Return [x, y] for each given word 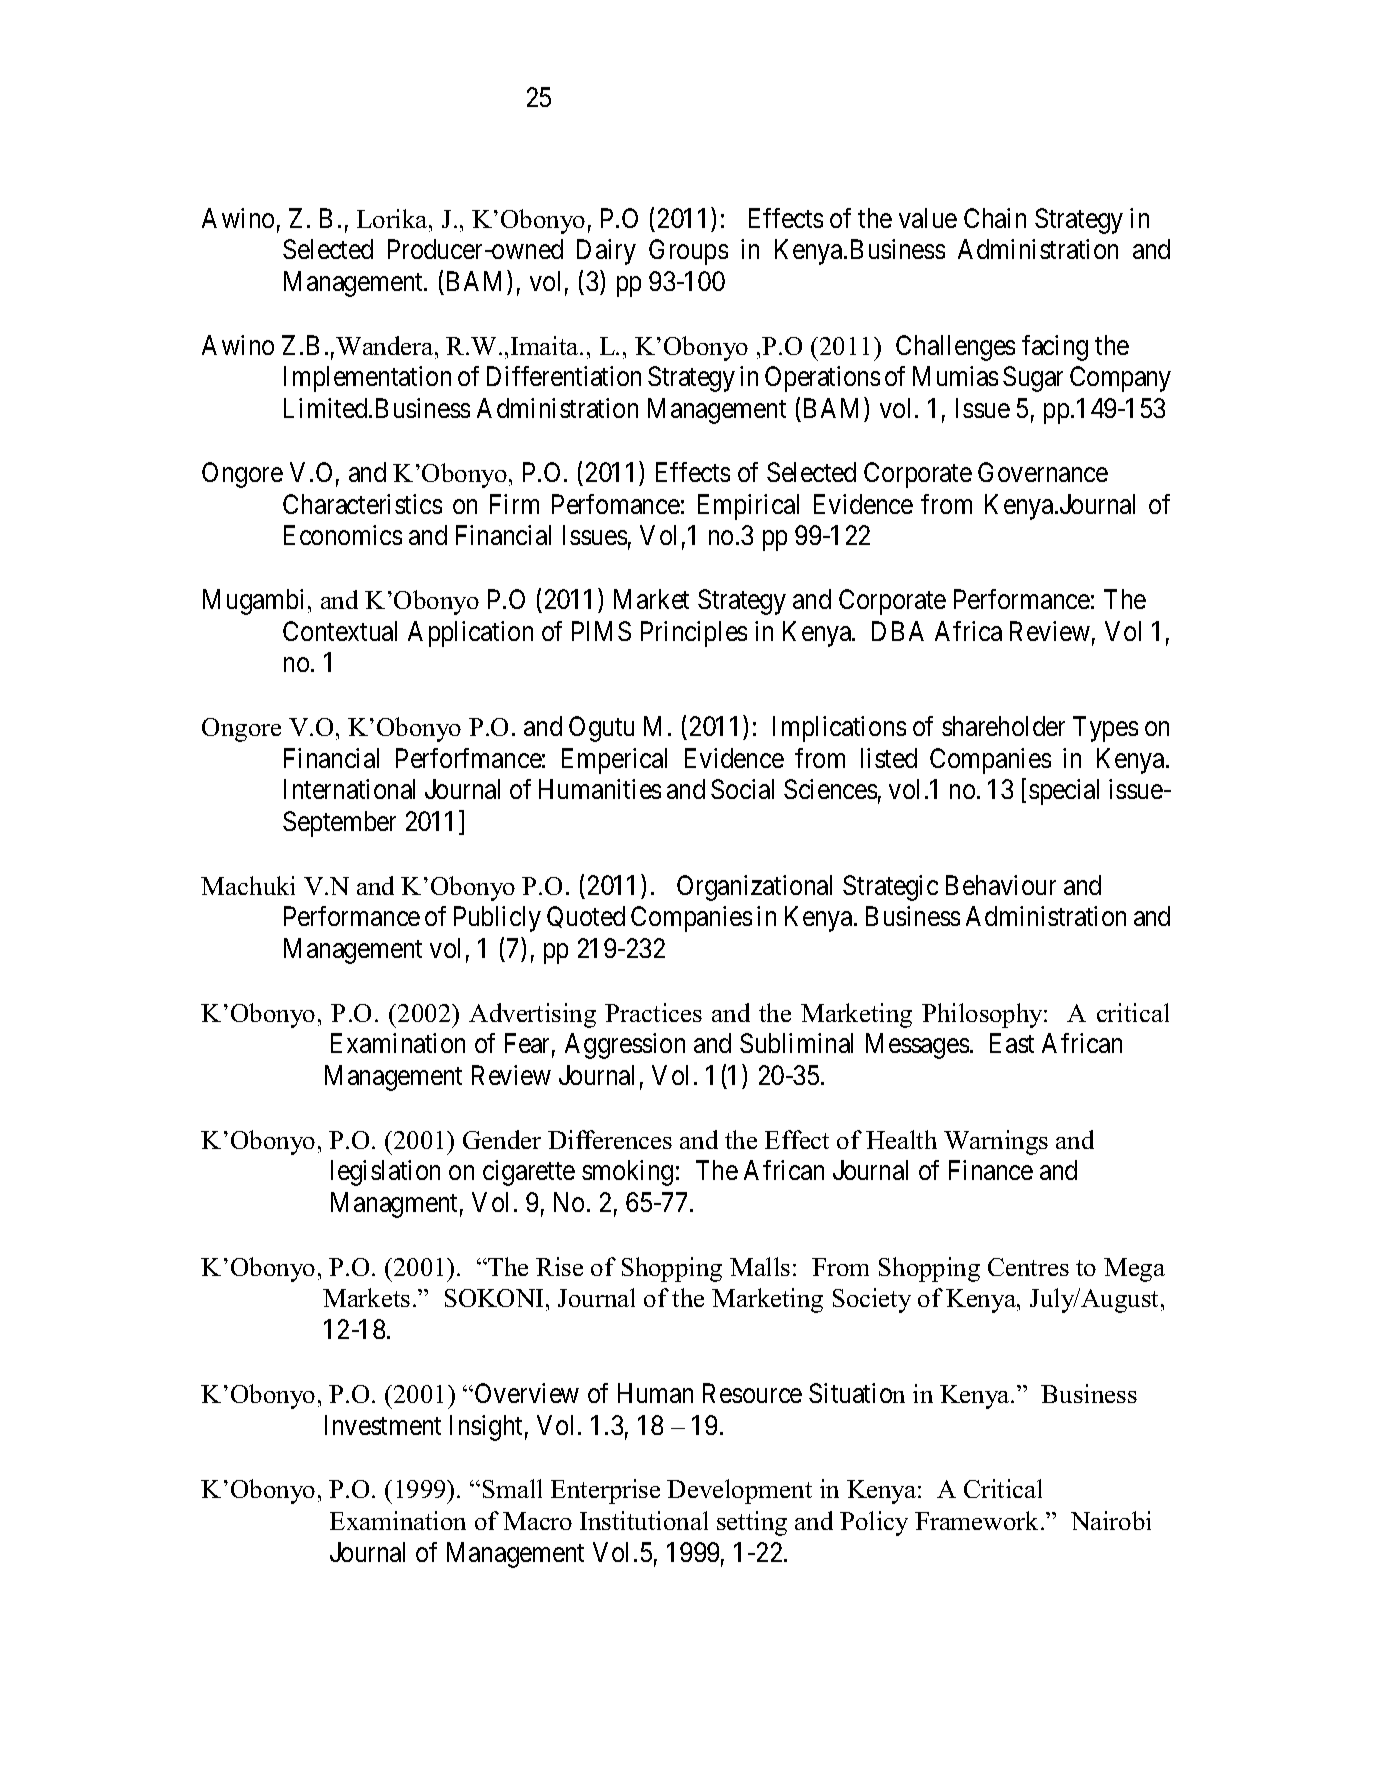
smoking [627, 1173]
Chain [995, 218]
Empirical [748, 507]
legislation [385, 1173]
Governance [1043, 472]
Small [512, 1488]
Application [470, 634]
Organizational [754, 888]
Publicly [497, 919]
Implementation [367, 379]
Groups [688, 252]
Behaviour [1001, 885]
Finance [991, 1170]
